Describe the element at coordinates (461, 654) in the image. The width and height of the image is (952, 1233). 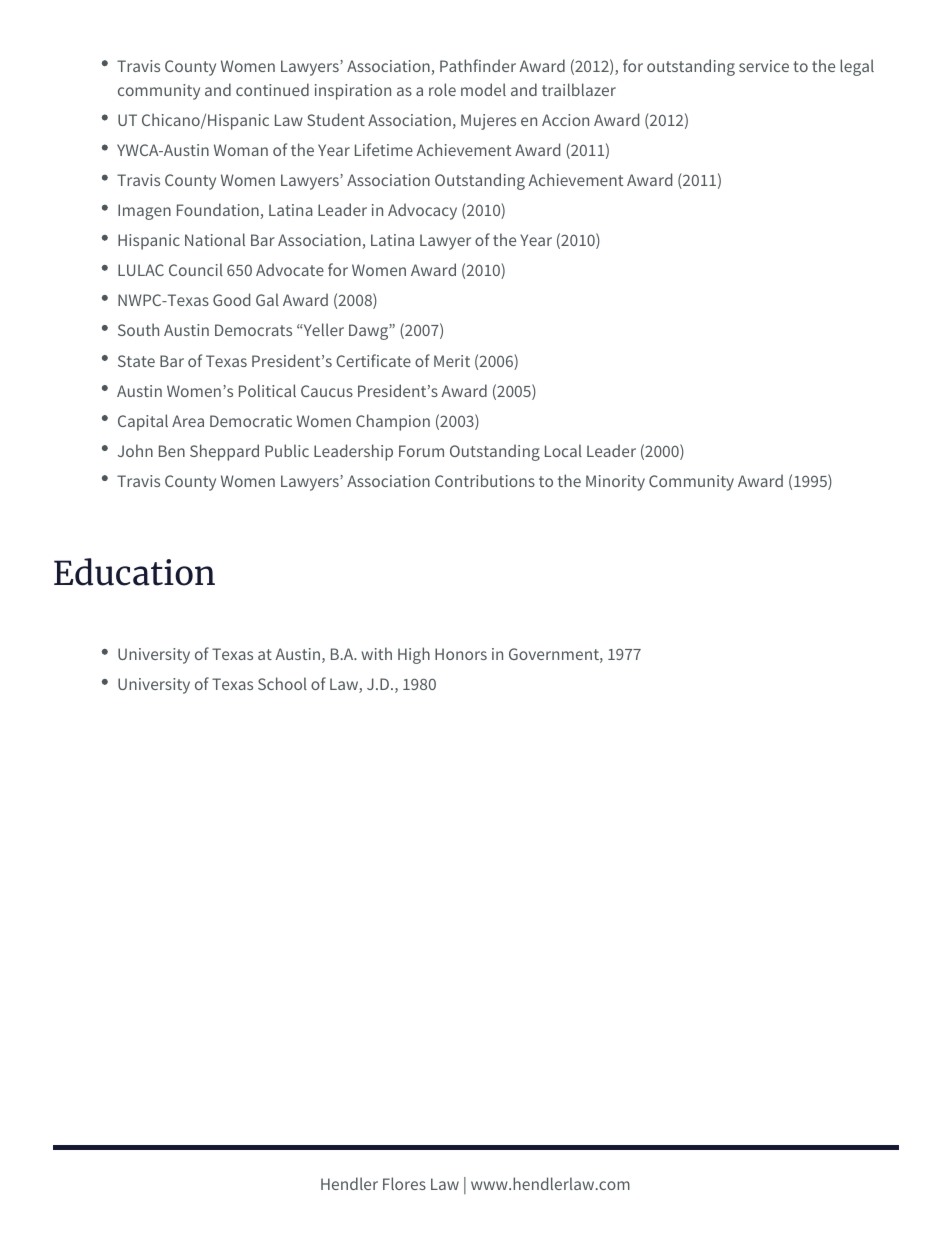
I see `Honors` at that location.
